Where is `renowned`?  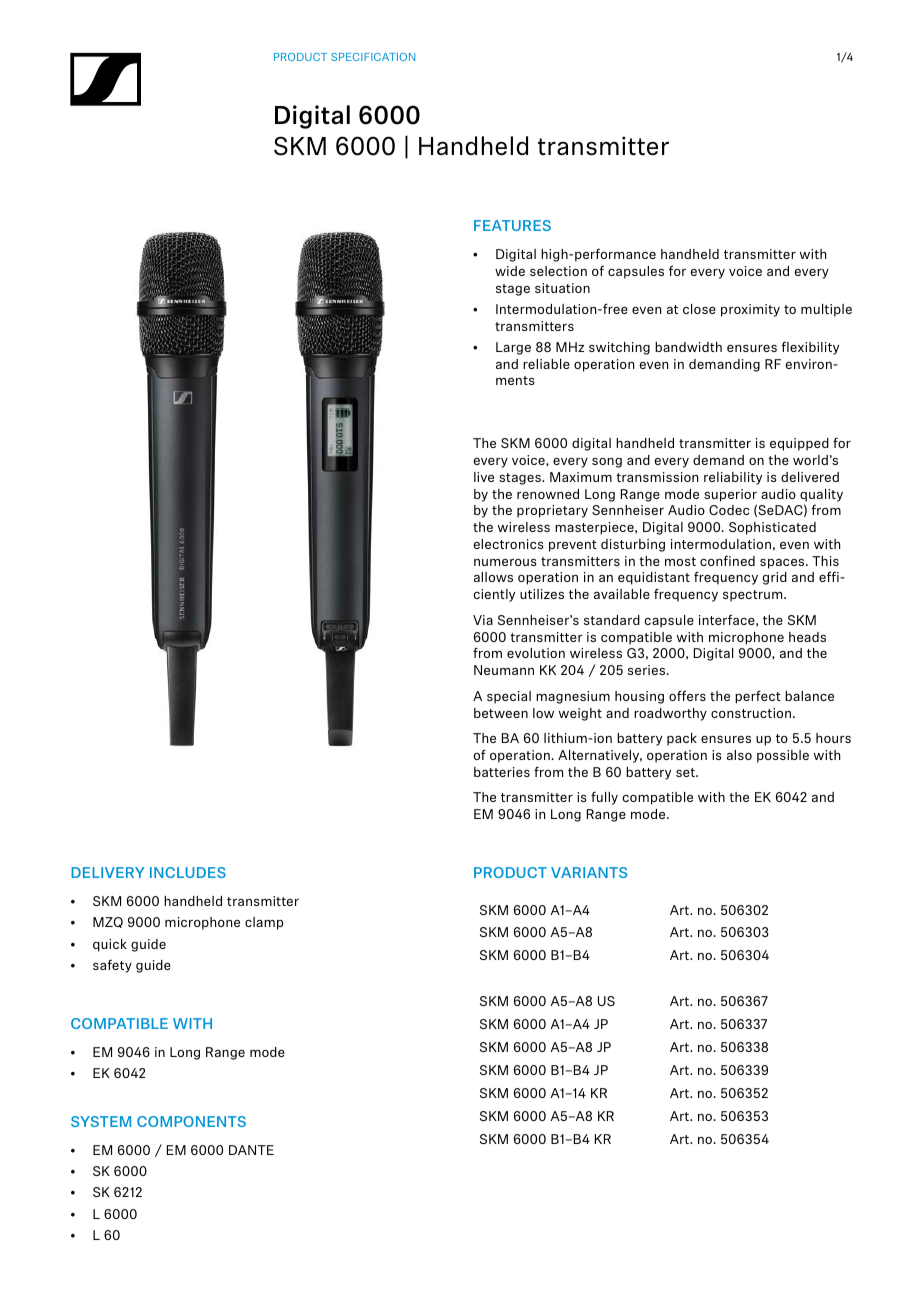
renowned is located at coordinates (548, 494).
